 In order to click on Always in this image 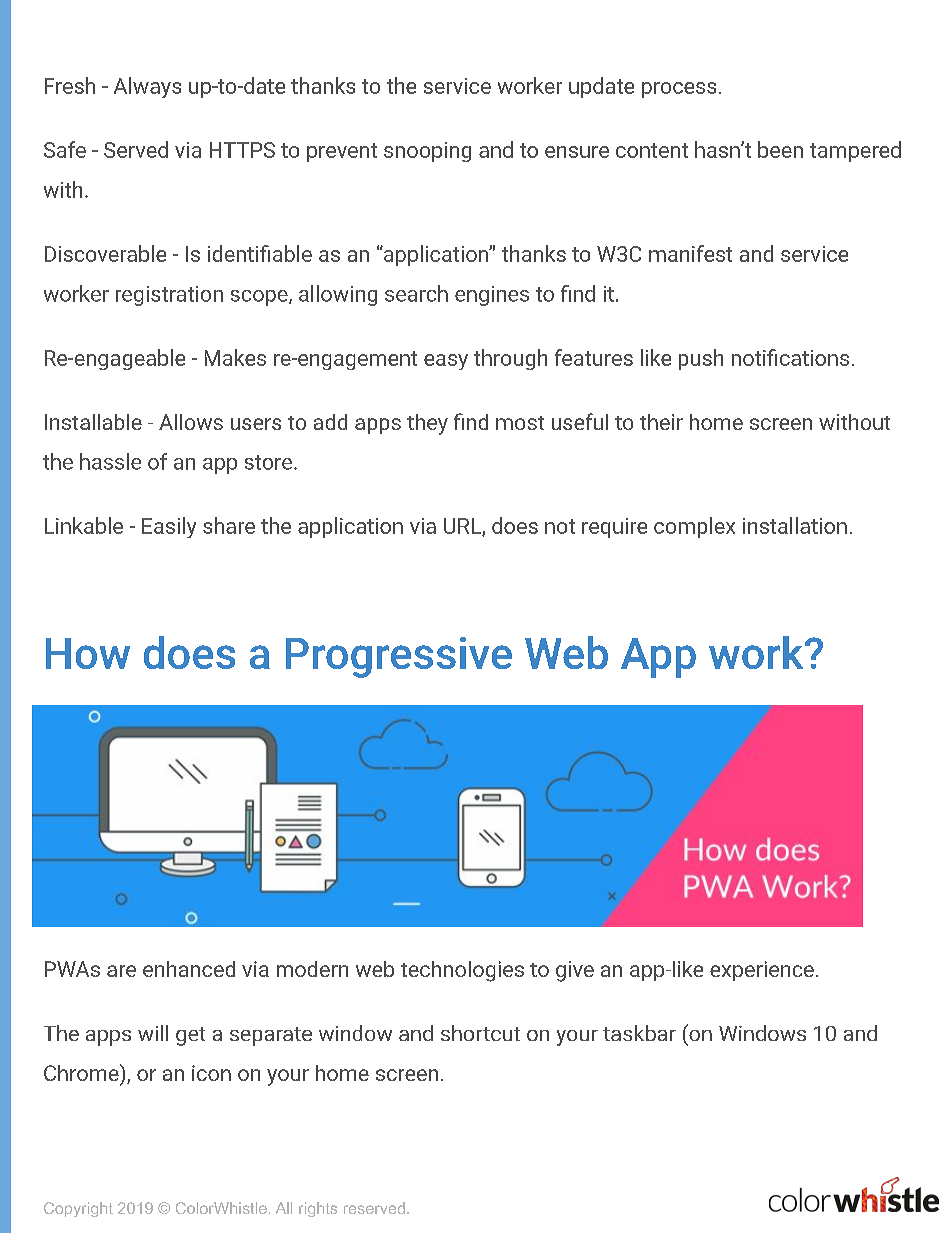, I will do `click(147, 87)`.
